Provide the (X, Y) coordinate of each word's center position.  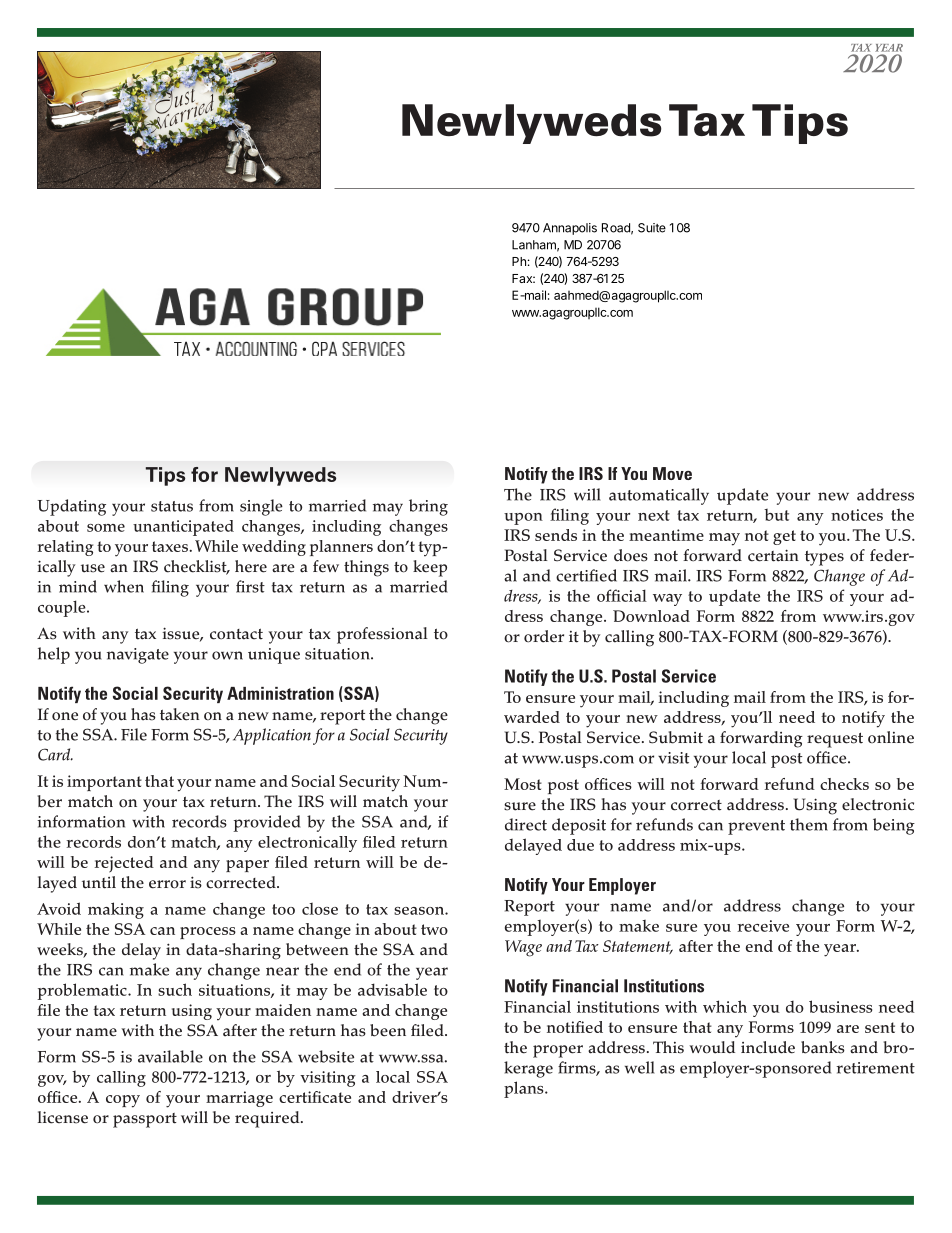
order (544, 636)
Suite (652, 228)
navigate (138, 656)
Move (672, 473)
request (835, 740)
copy (123, 1101)
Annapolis (570, 229)
